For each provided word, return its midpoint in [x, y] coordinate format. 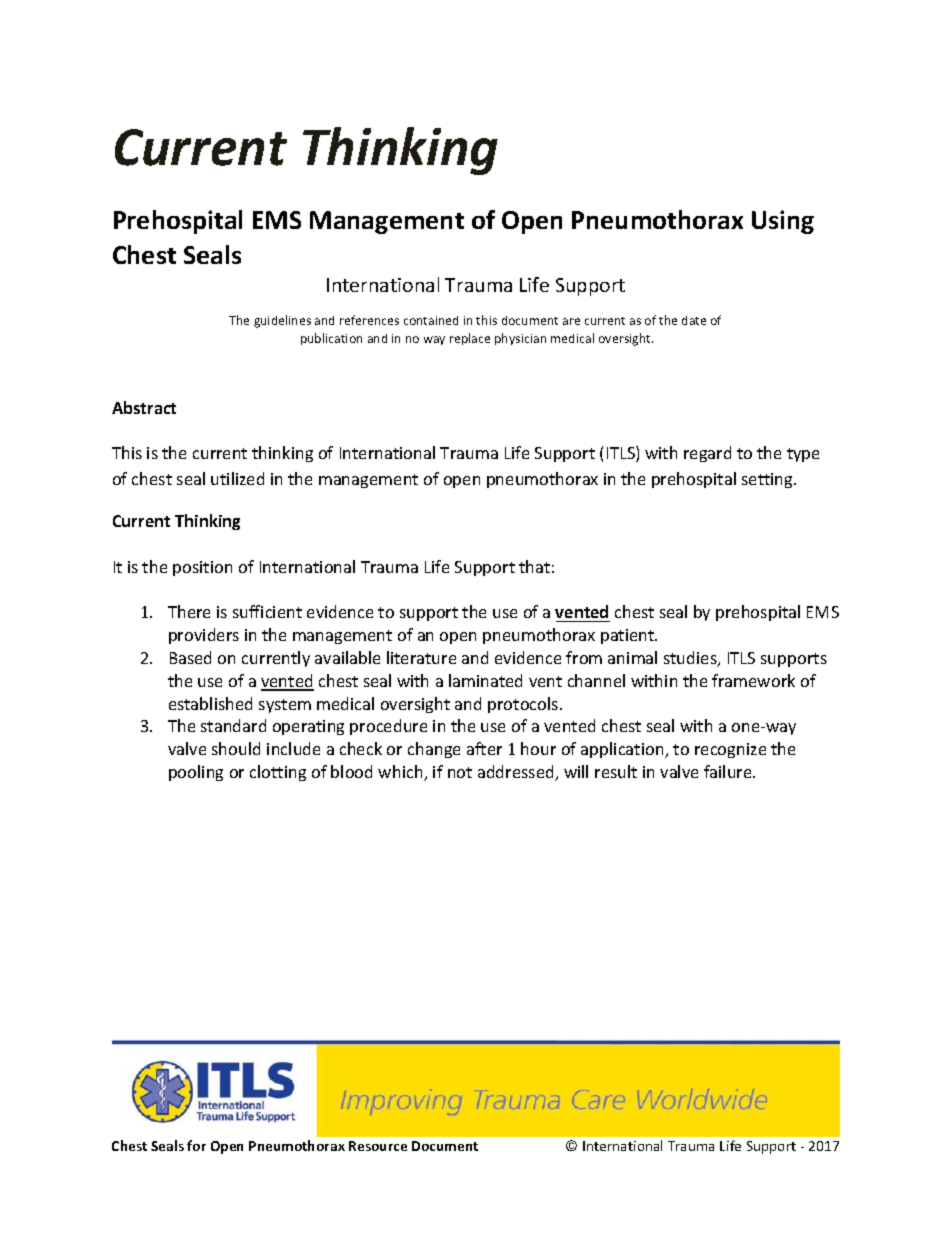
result [616, 771]
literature [421, 657]
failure [729, 771]
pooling [196, 773]
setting [768, 480]
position [202, 568]
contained [431, 320]
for [196, 1145]
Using [783, 222]
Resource [378, 1146]
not [460, 772]
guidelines [282, 321]
